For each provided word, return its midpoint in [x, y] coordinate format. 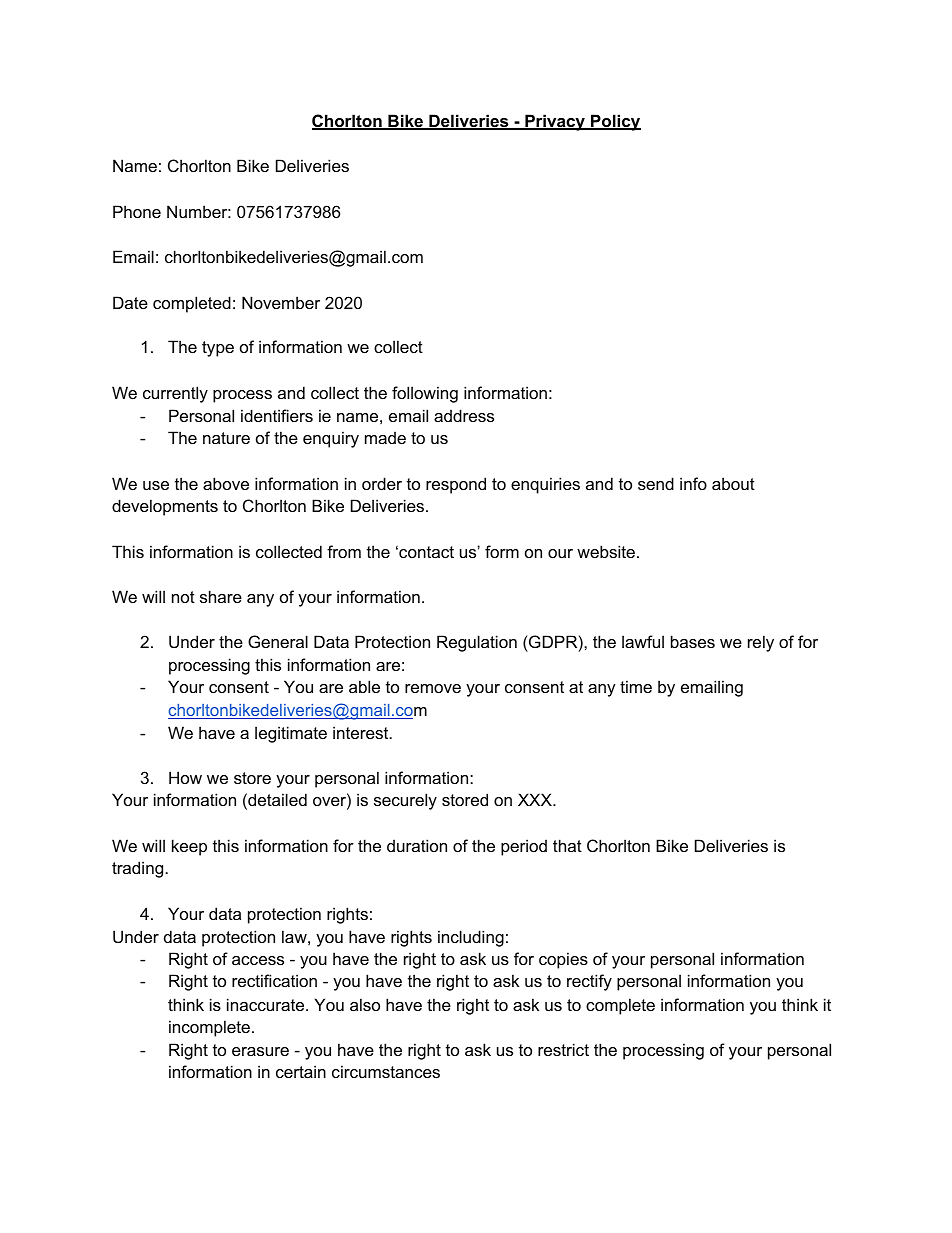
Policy [615, 122]
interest [362, 732]
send [656, 483]
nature [226, 438]
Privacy [555, 122]
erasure [260, 1051]
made [385, 437]
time [636, 686]
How [185, 777]
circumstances [386, 1071]
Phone [137, 211]
